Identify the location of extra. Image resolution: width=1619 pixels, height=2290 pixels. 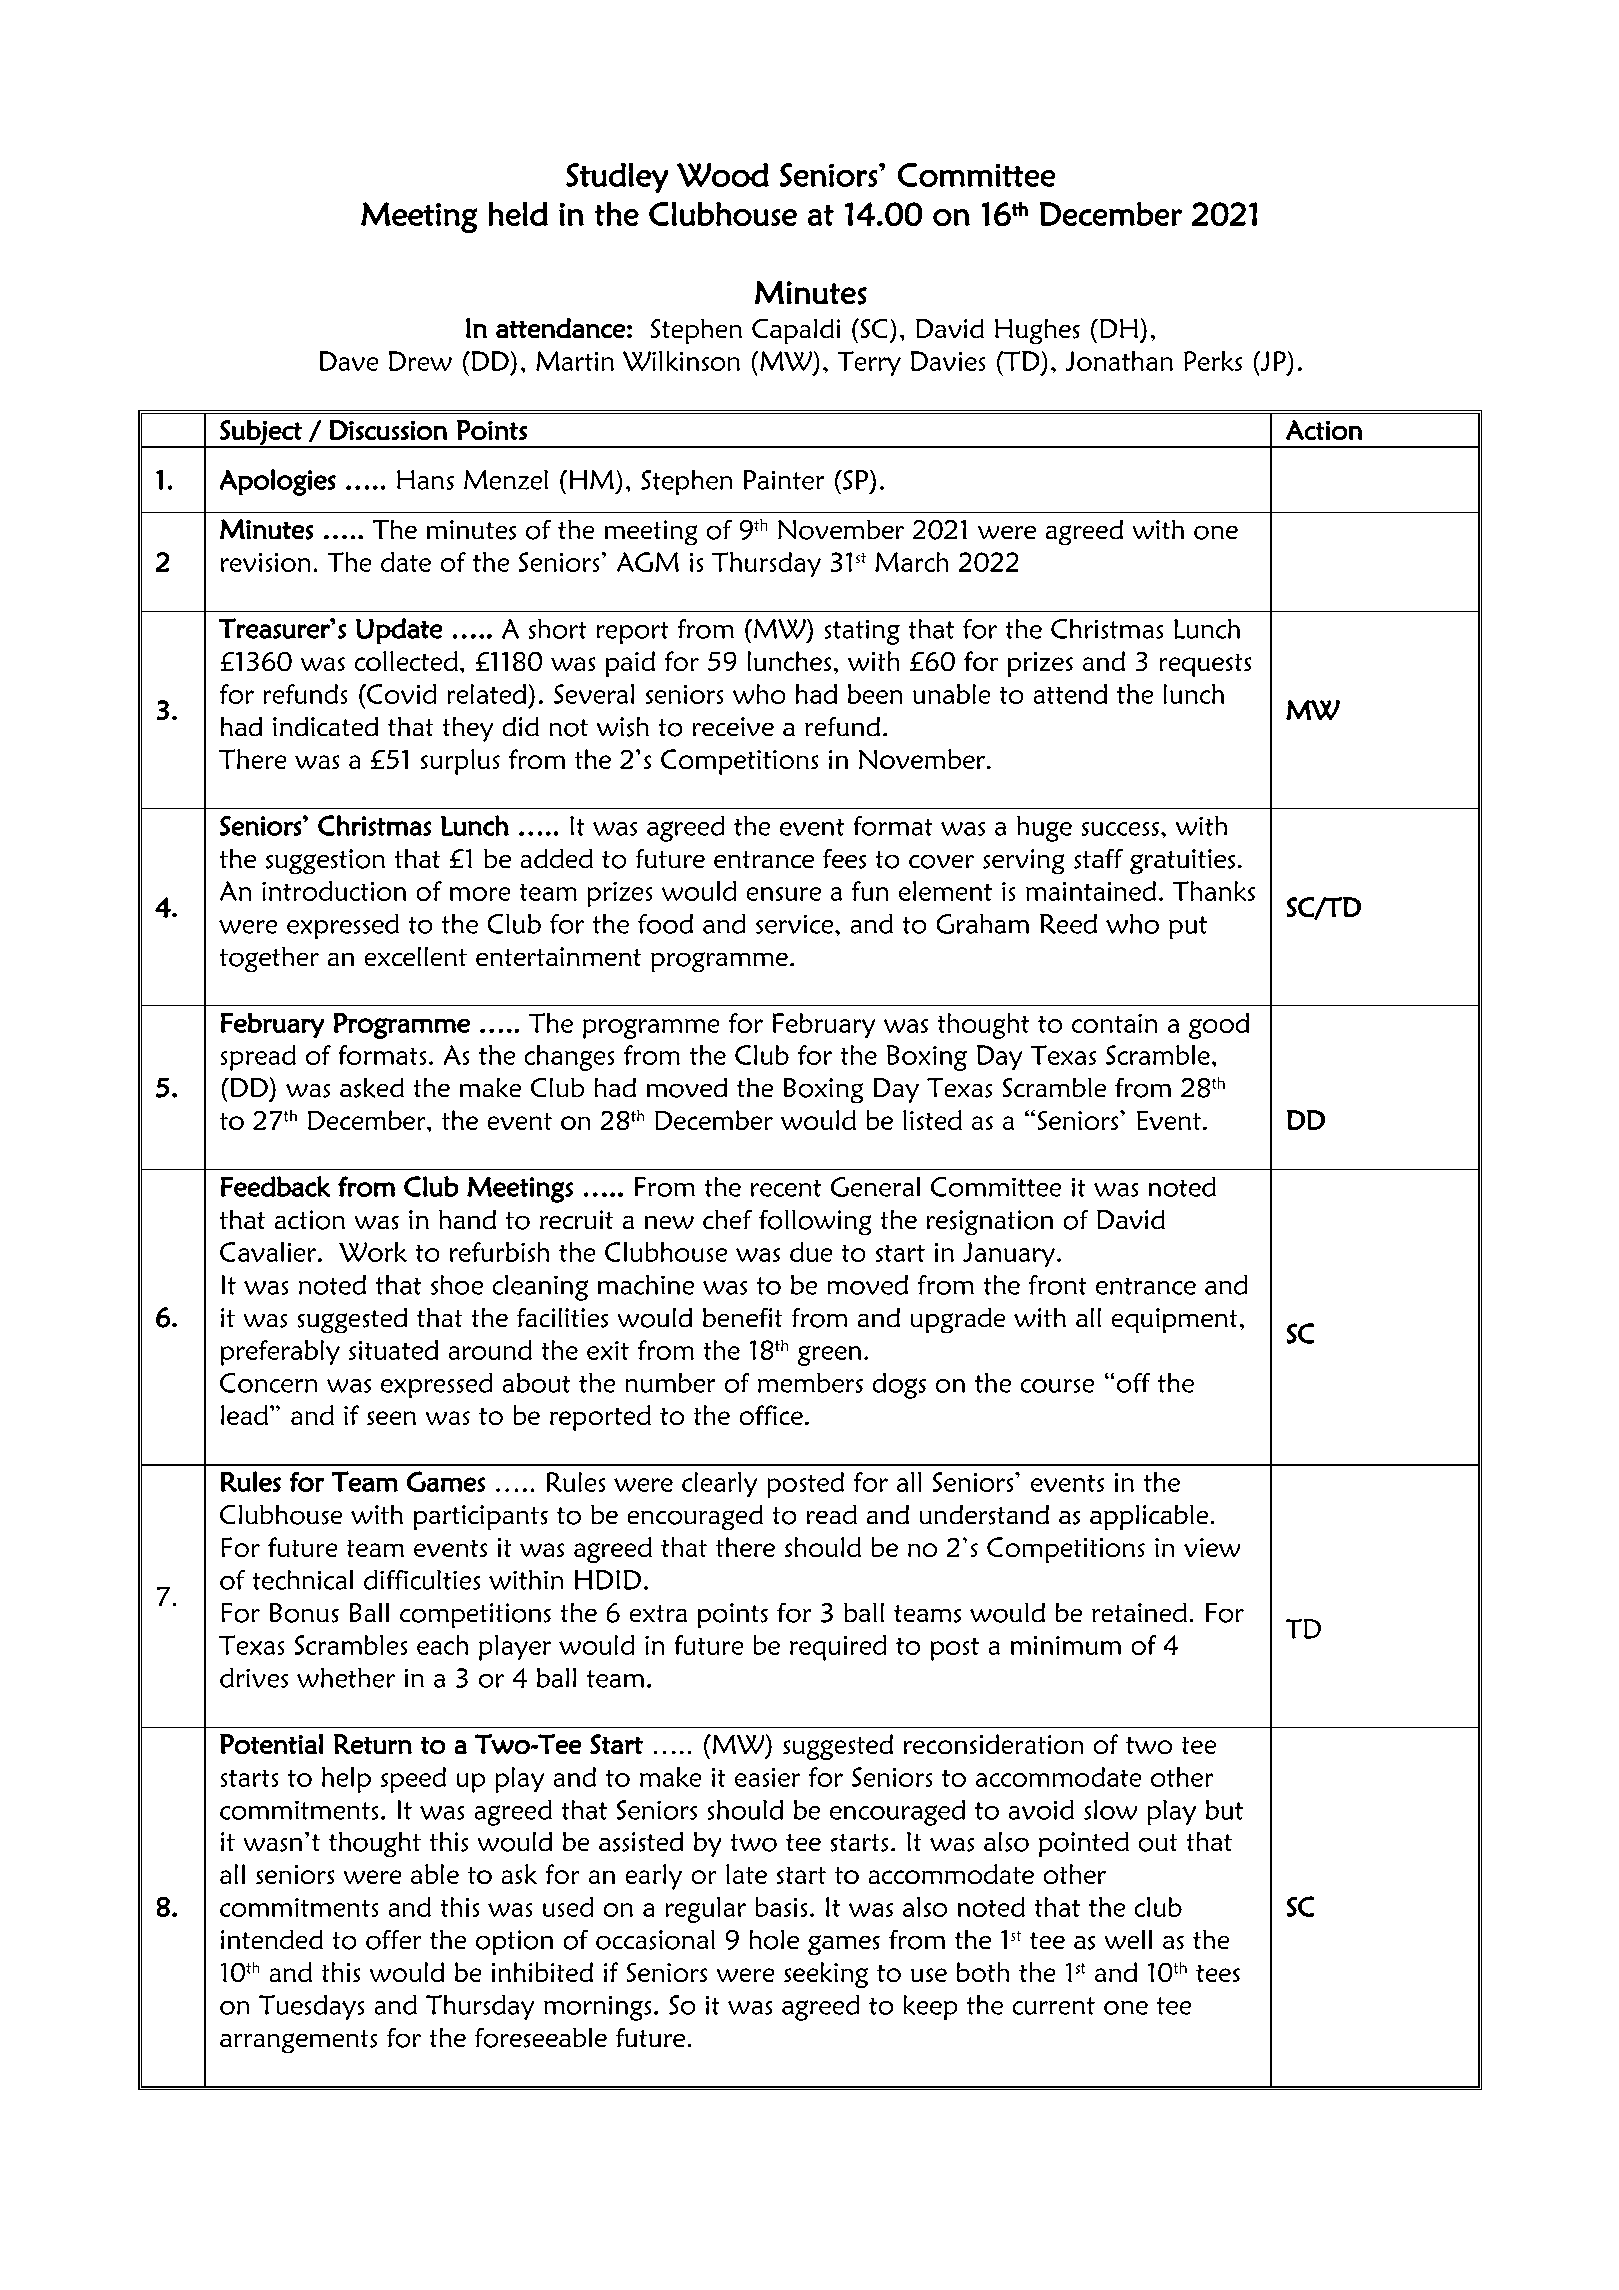
(658, 1613).
